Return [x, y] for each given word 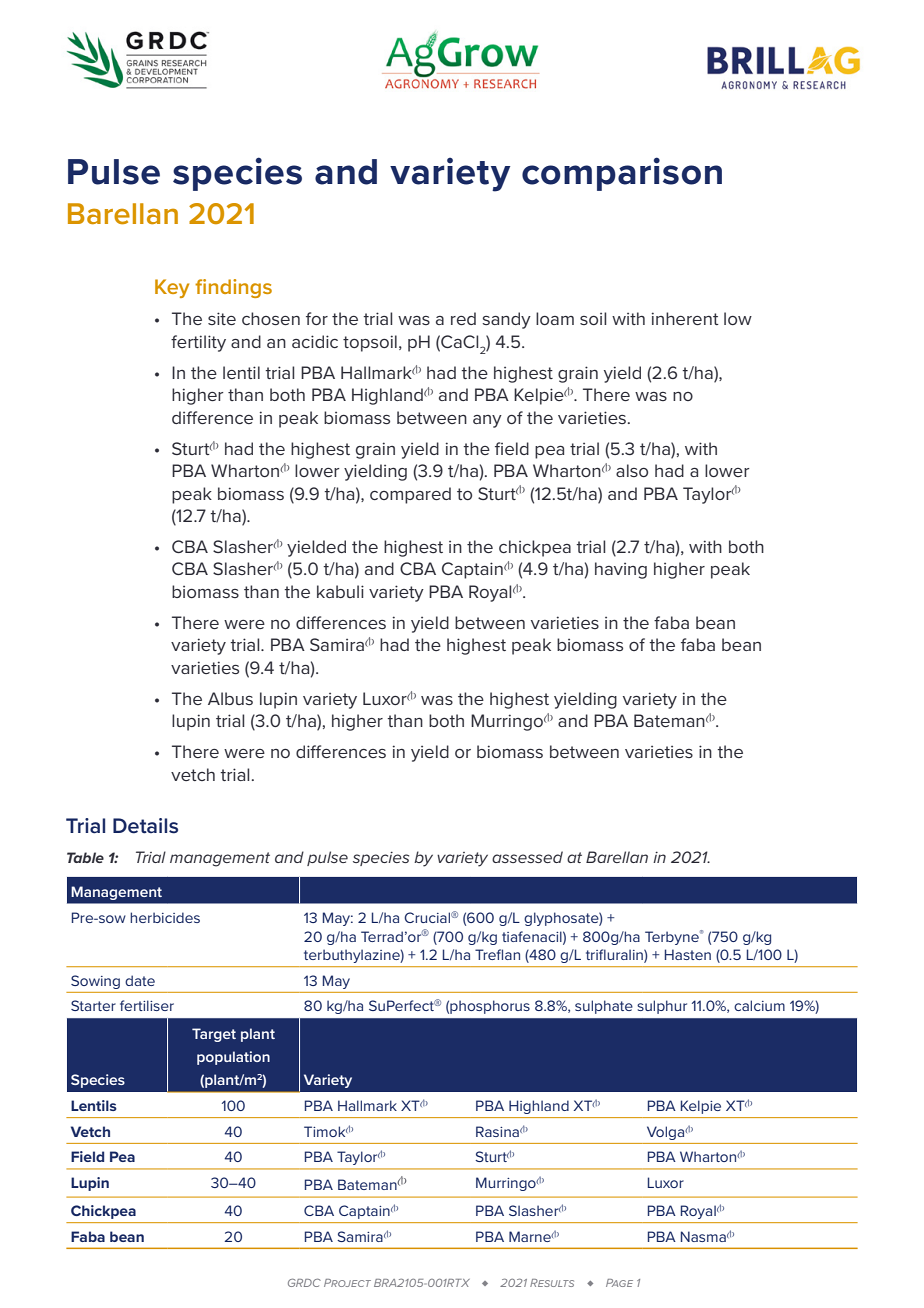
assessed [527, 857]
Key [172, 288]
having [621, 570]
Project [347, 1283]
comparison [622, 174]
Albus [230, 698]
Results [552, 1283]
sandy [506, 320]
